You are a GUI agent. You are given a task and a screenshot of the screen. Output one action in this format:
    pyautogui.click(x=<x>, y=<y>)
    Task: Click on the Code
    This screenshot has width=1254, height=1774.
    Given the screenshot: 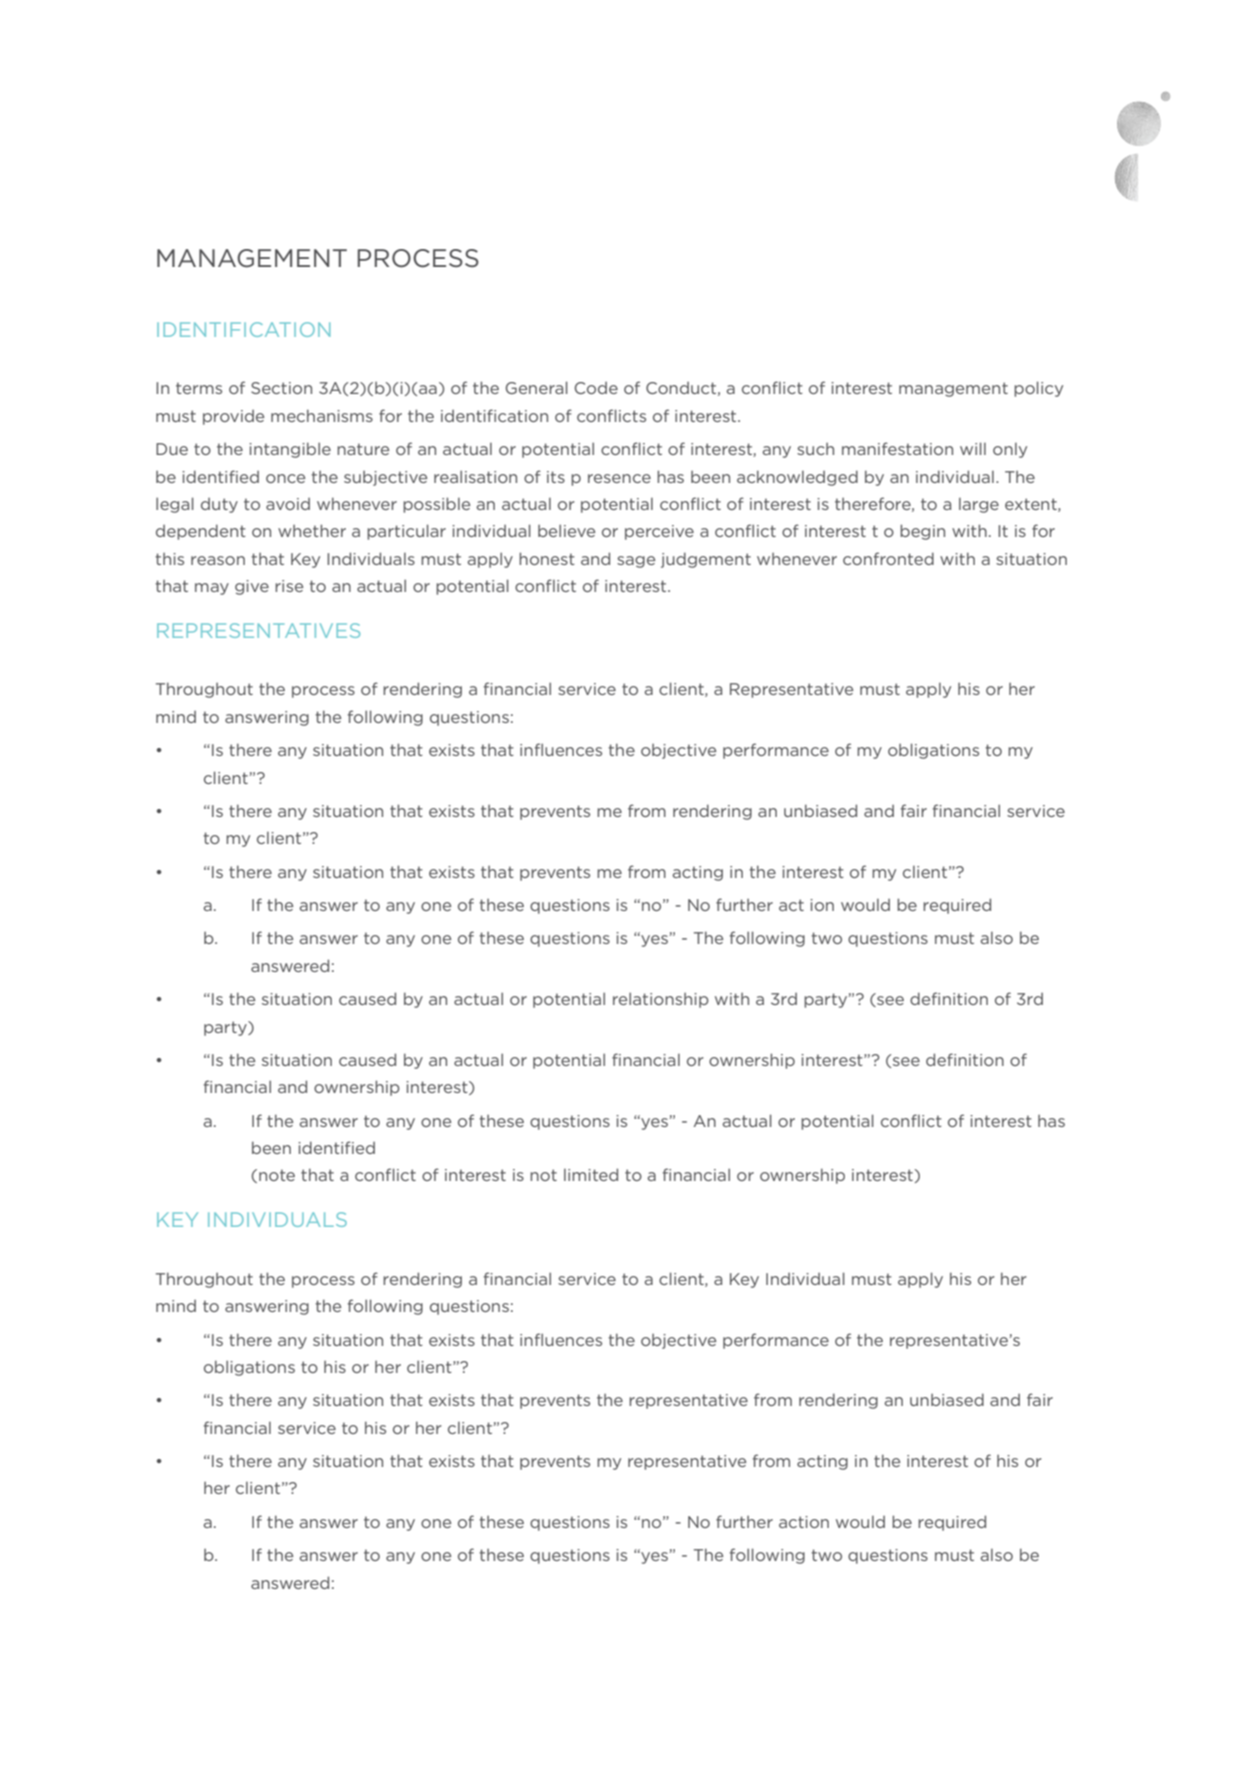 What is the action you would take?
    pyautogui.click(x=596, y=388)
